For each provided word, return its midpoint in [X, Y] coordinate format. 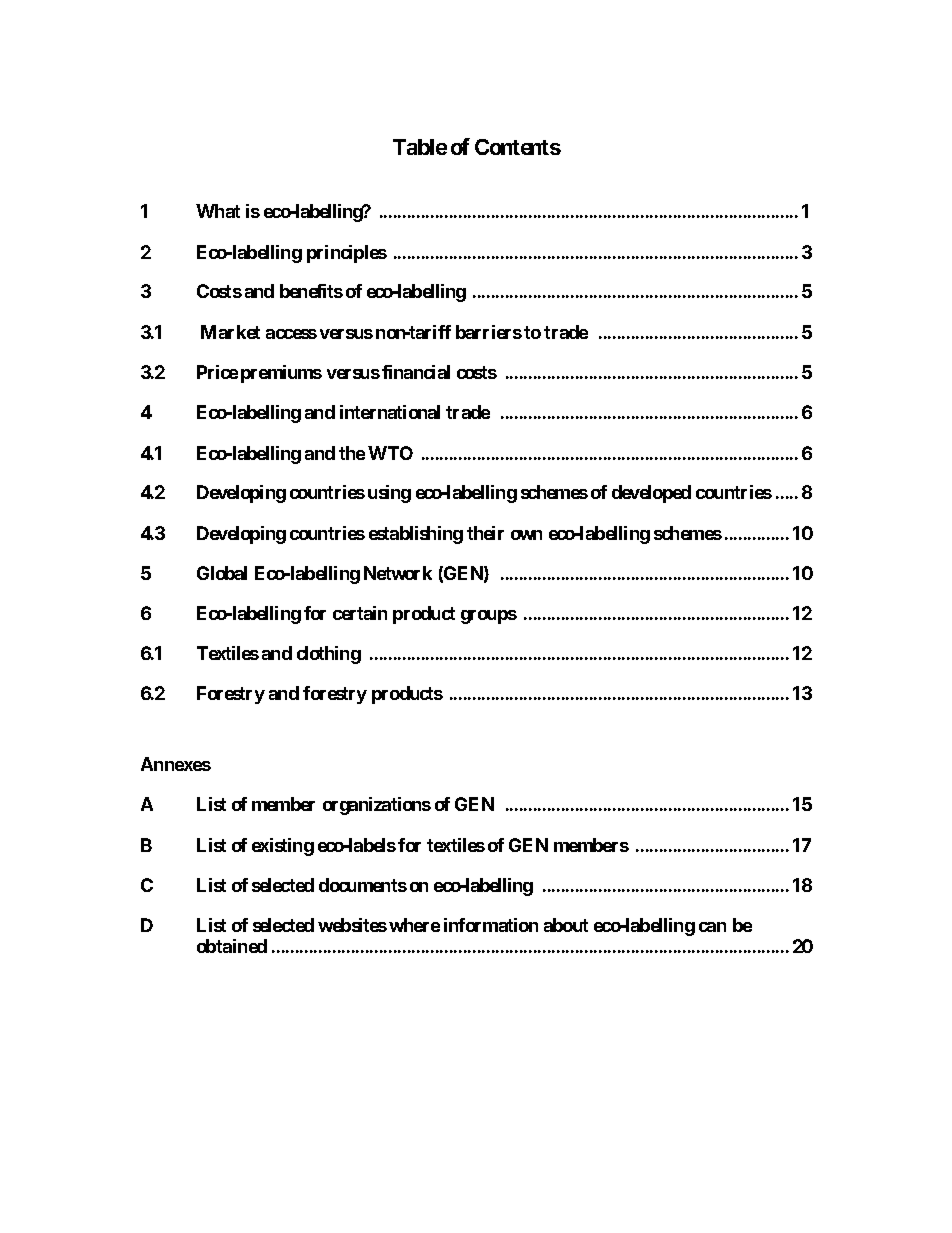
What [218, 211]
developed [651, 494]
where [414, 925]
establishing [416, 535]
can [712, 927]
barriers [489, 332]
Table [420, 147]
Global [222, 573]
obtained [232, 946]
